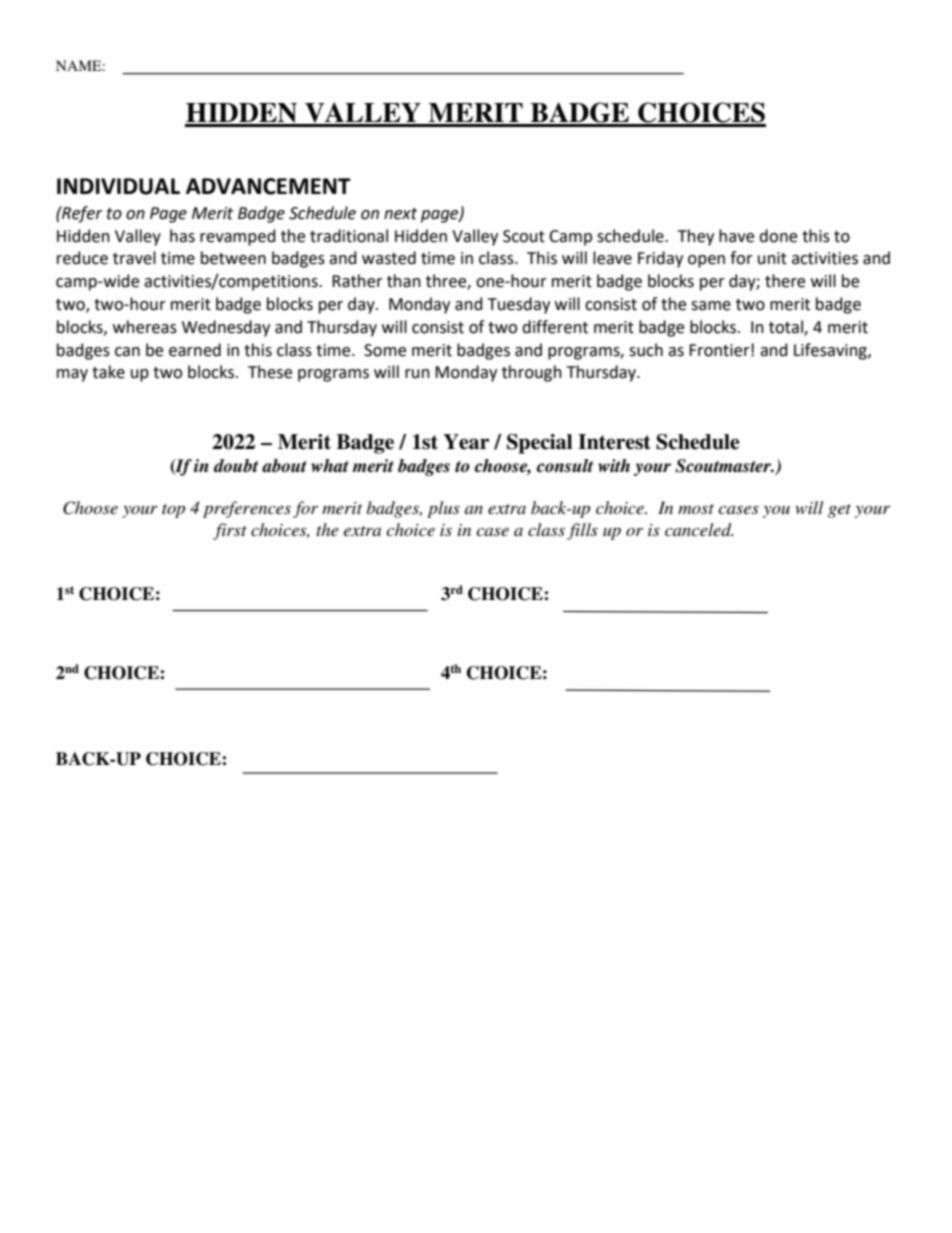  What do you see at coordinates (195, 350) in the screenshot?
I see `earned` at bounding box center [195, 350].
